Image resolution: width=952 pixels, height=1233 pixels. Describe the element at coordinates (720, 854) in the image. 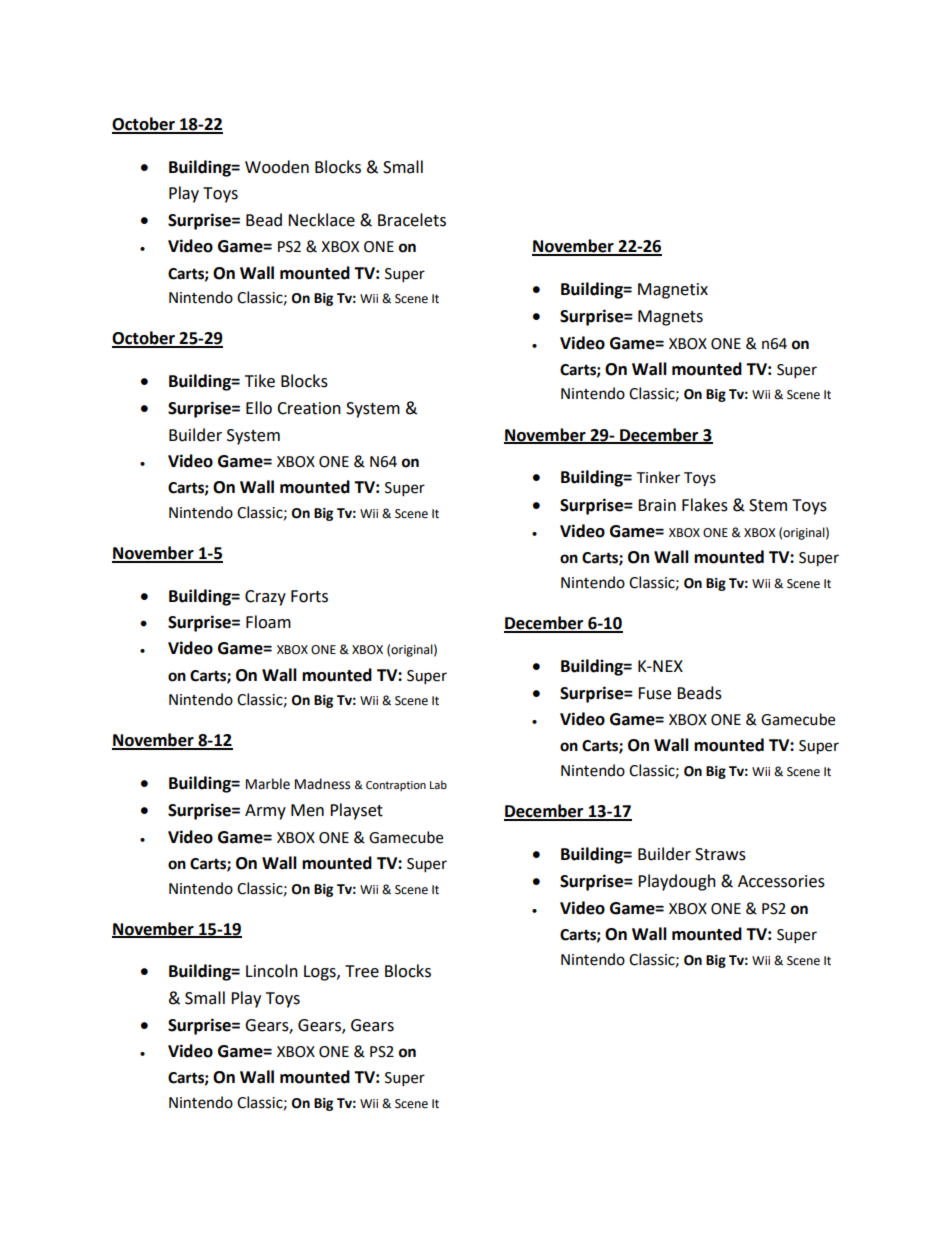

I see `Straws` at that location.
